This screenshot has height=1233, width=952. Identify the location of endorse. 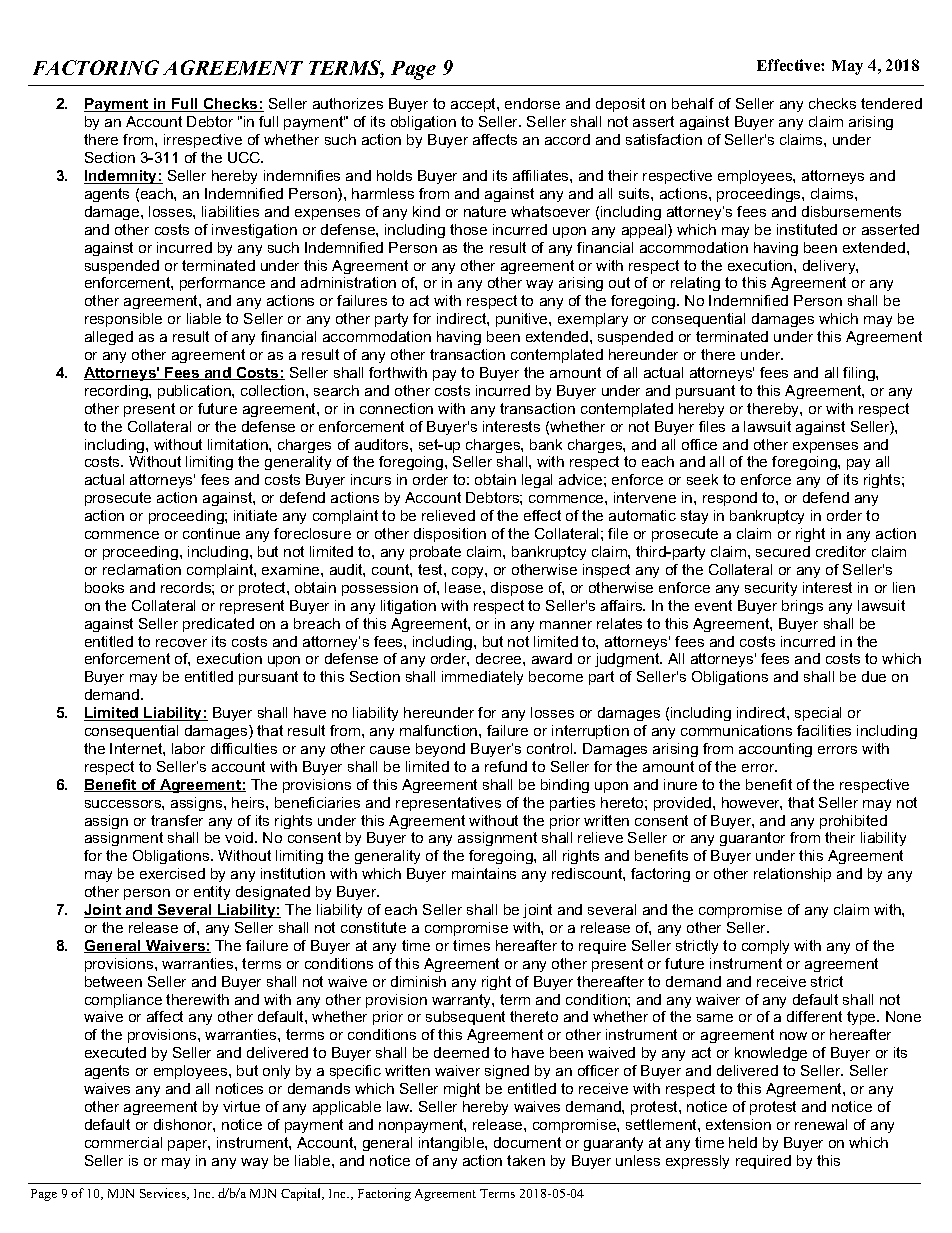
(532, 103).
